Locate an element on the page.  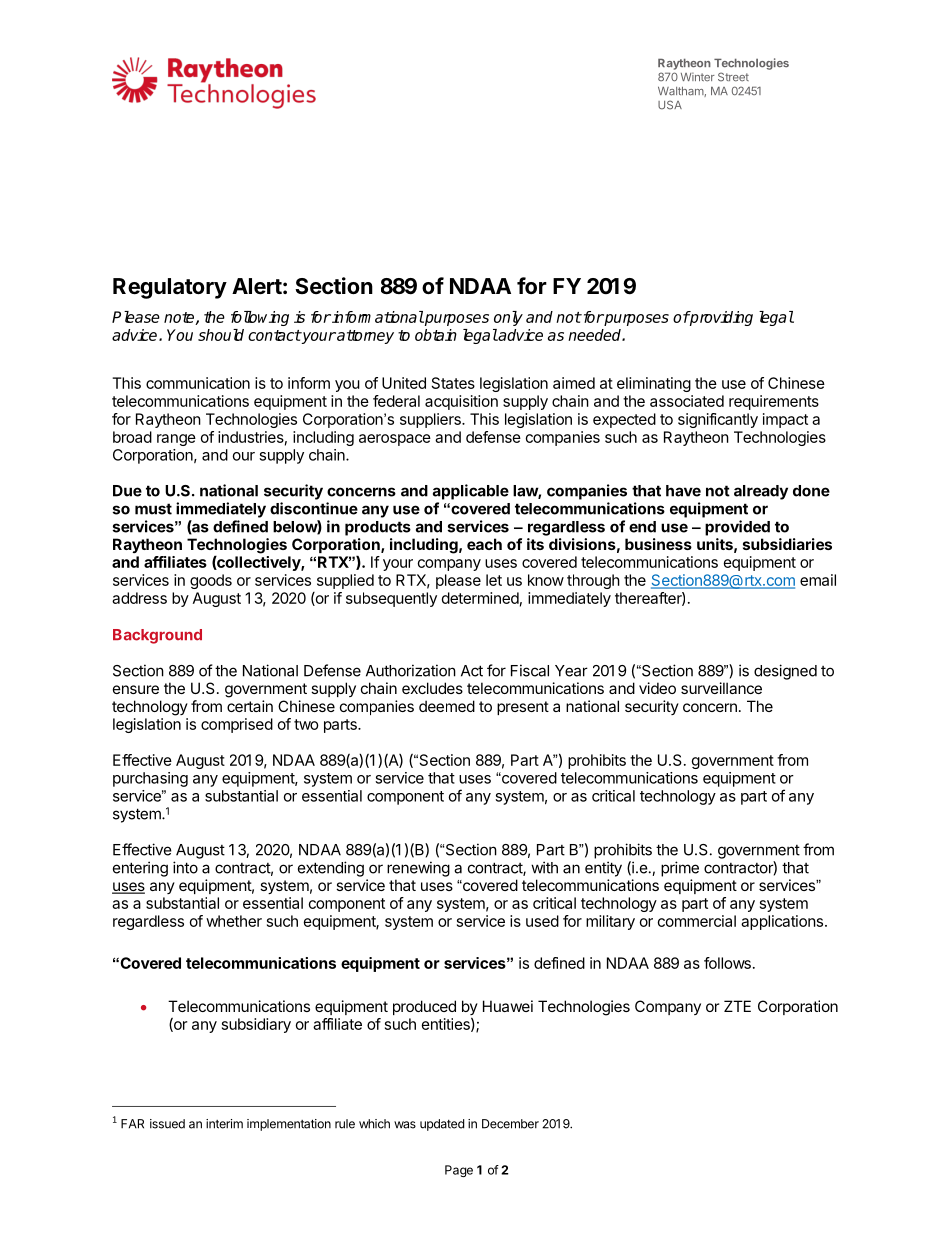
follows is located at coordinates (727, 963).
